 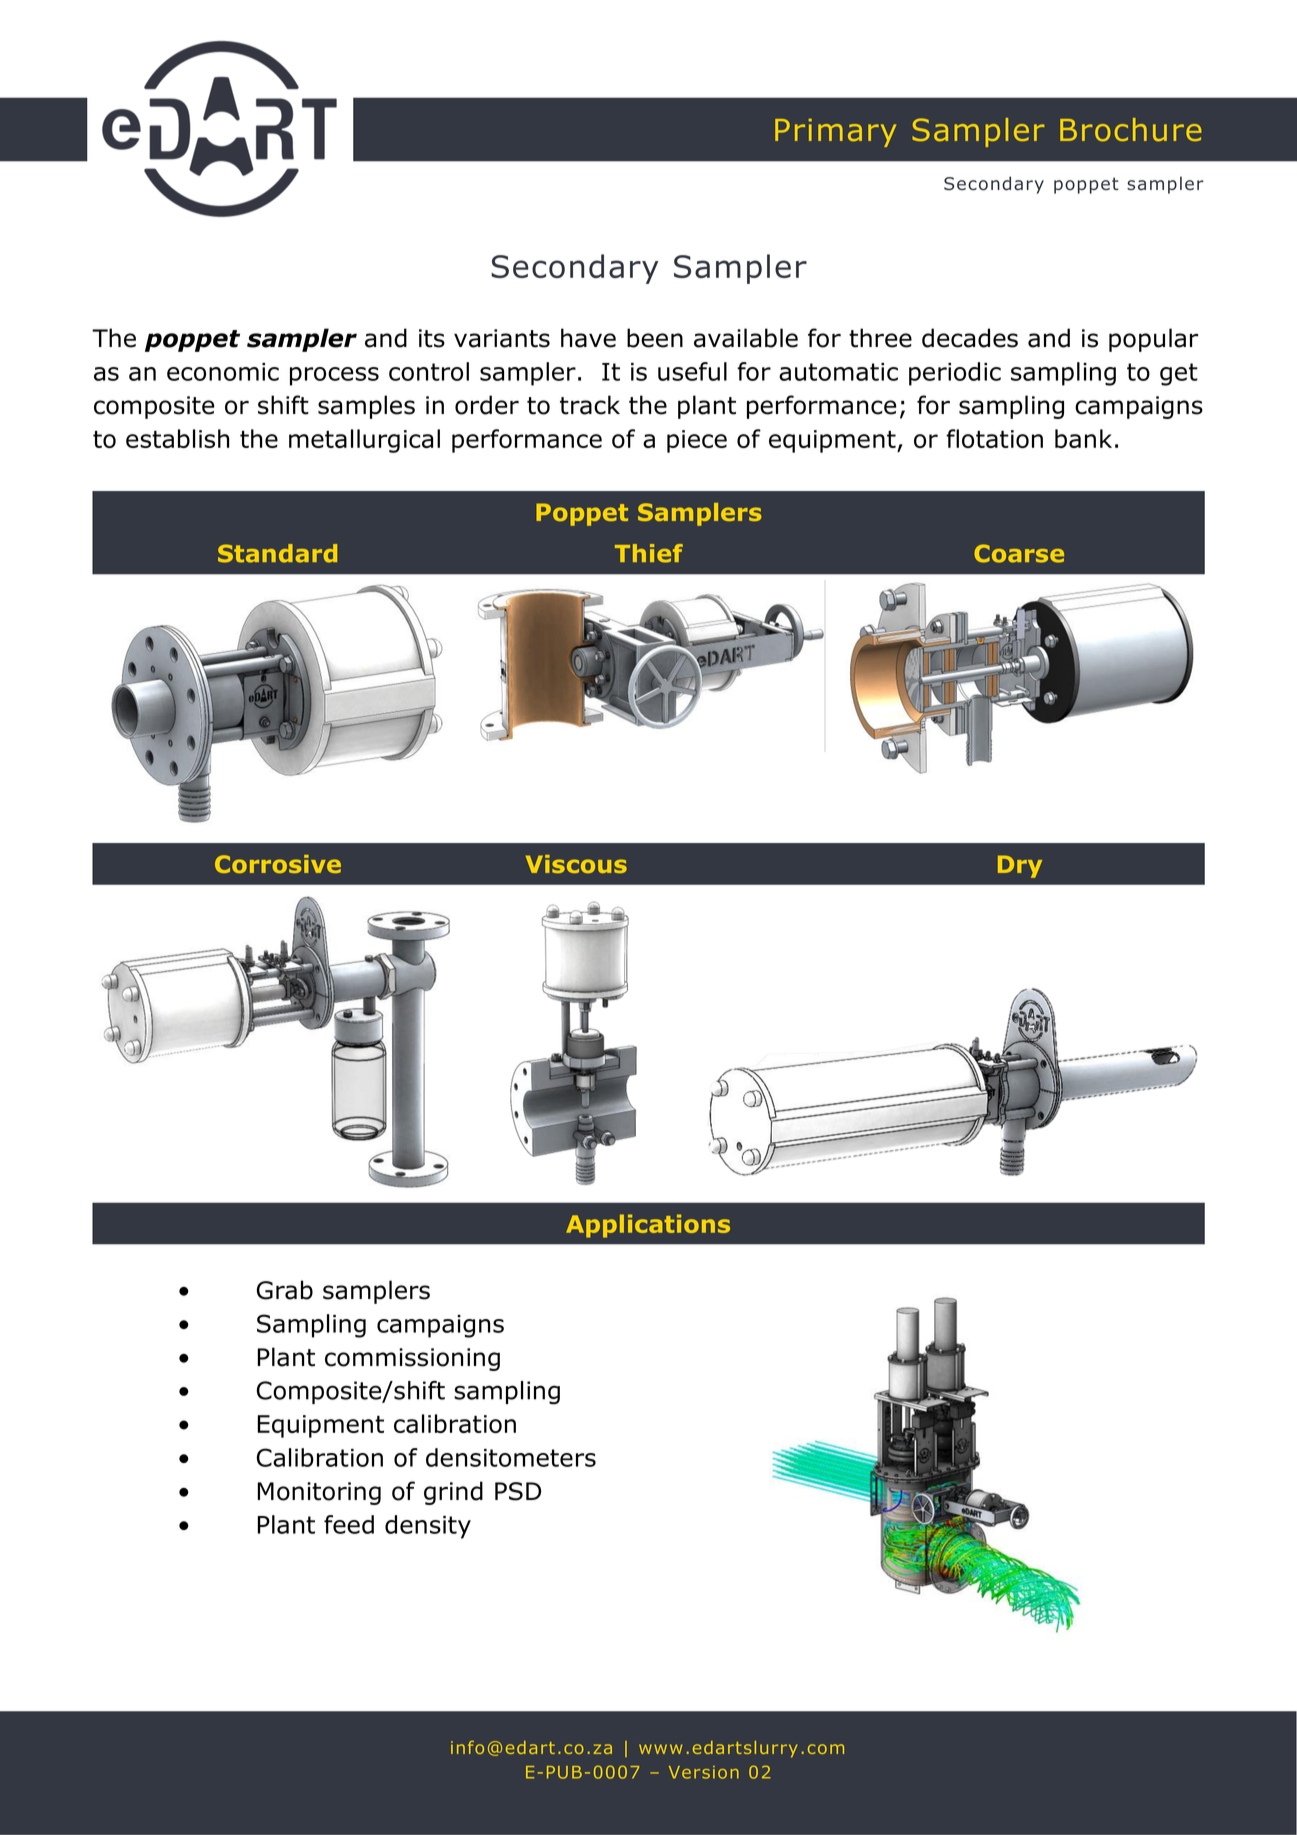 I want to click on its, so click(x=432, y=338).
